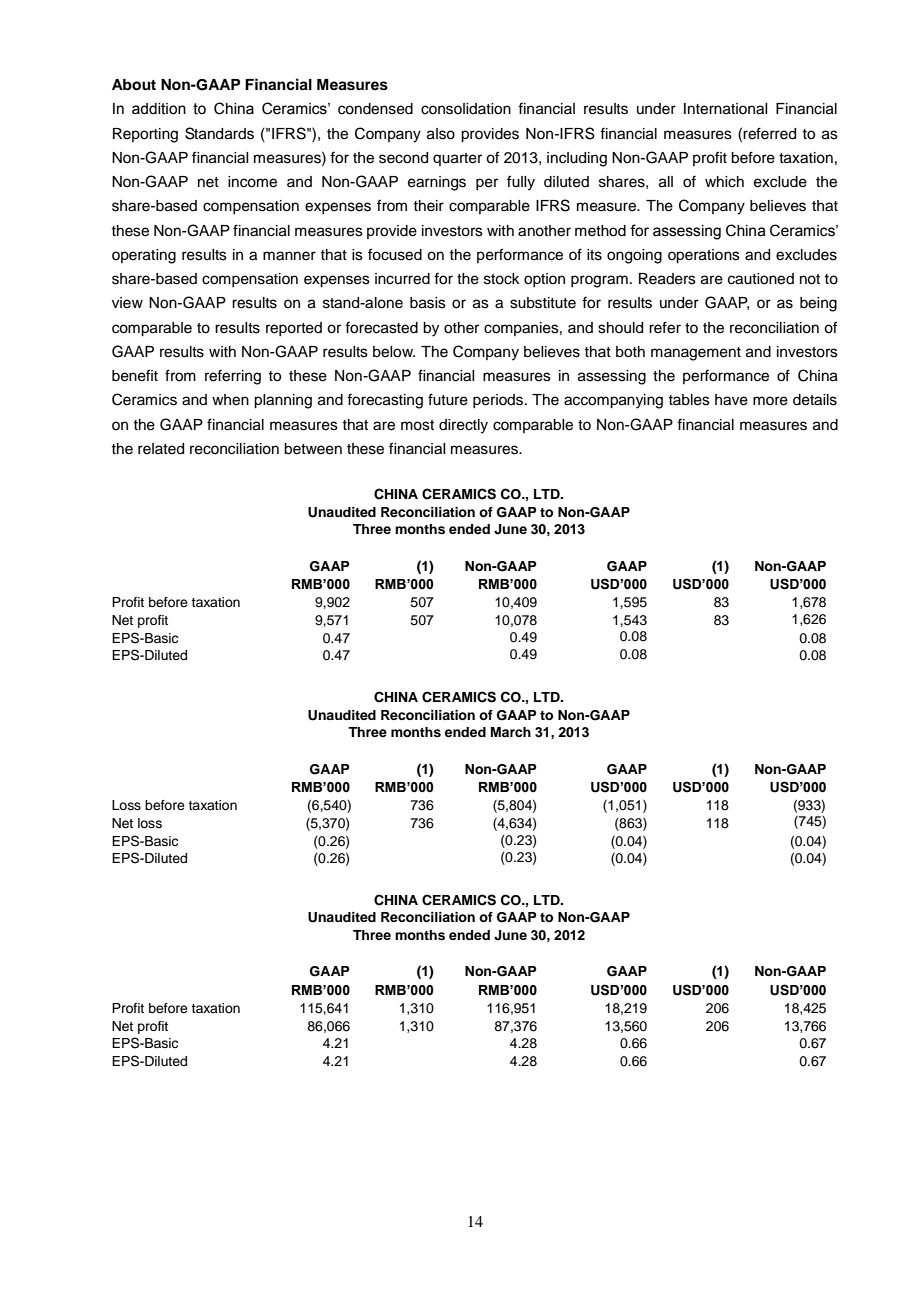  I want to click on operations, so click(704, 256).
